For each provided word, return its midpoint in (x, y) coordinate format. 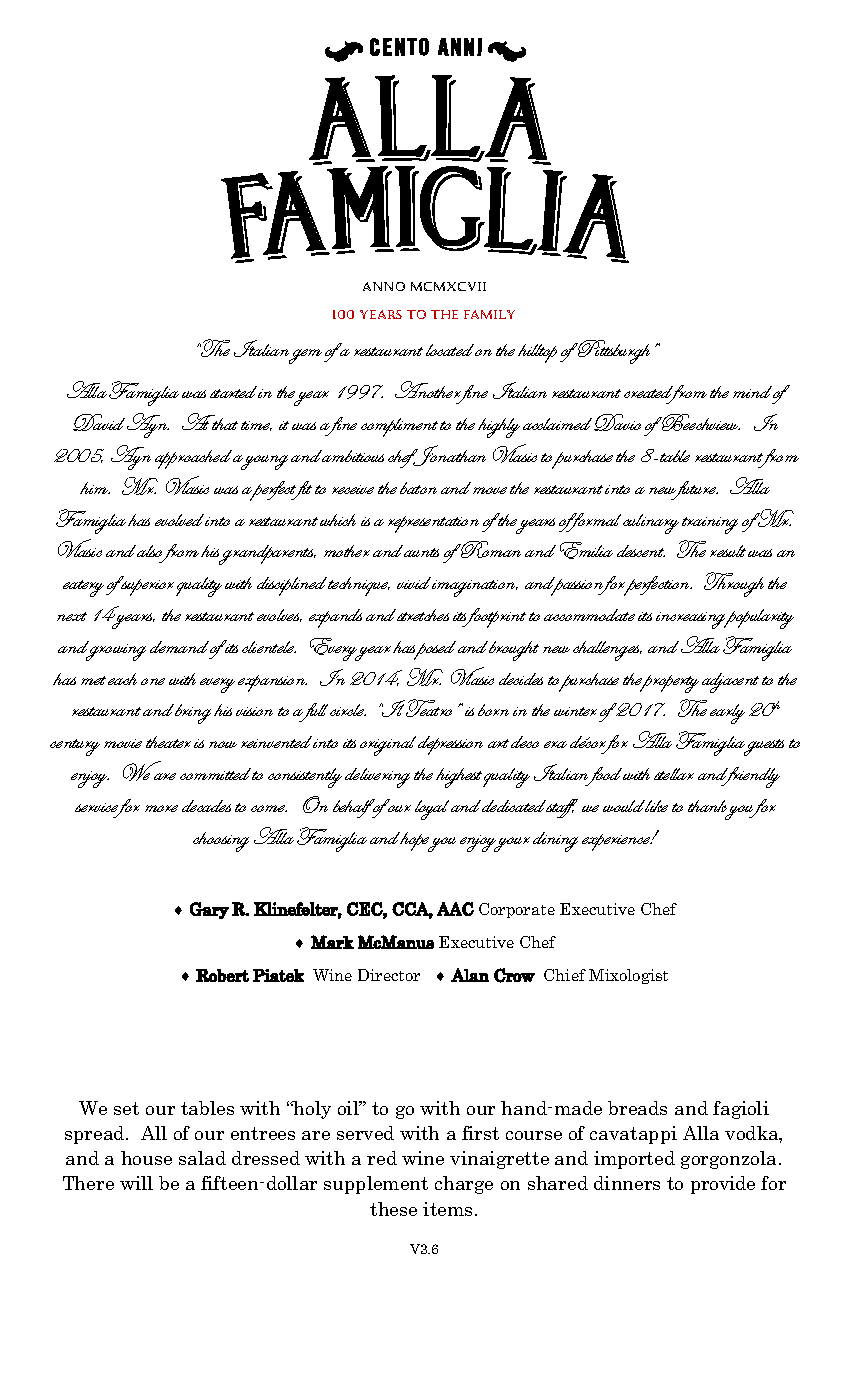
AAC (455, 909)
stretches (423, 615)
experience (617, 842)
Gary (209, 910)
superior (147, 587)
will (136, 1183)
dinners (627, 1183)
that (225, 424)
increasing (692, 620)
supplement (376, 1185)
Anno (384, 286)
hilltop (537, 353)
